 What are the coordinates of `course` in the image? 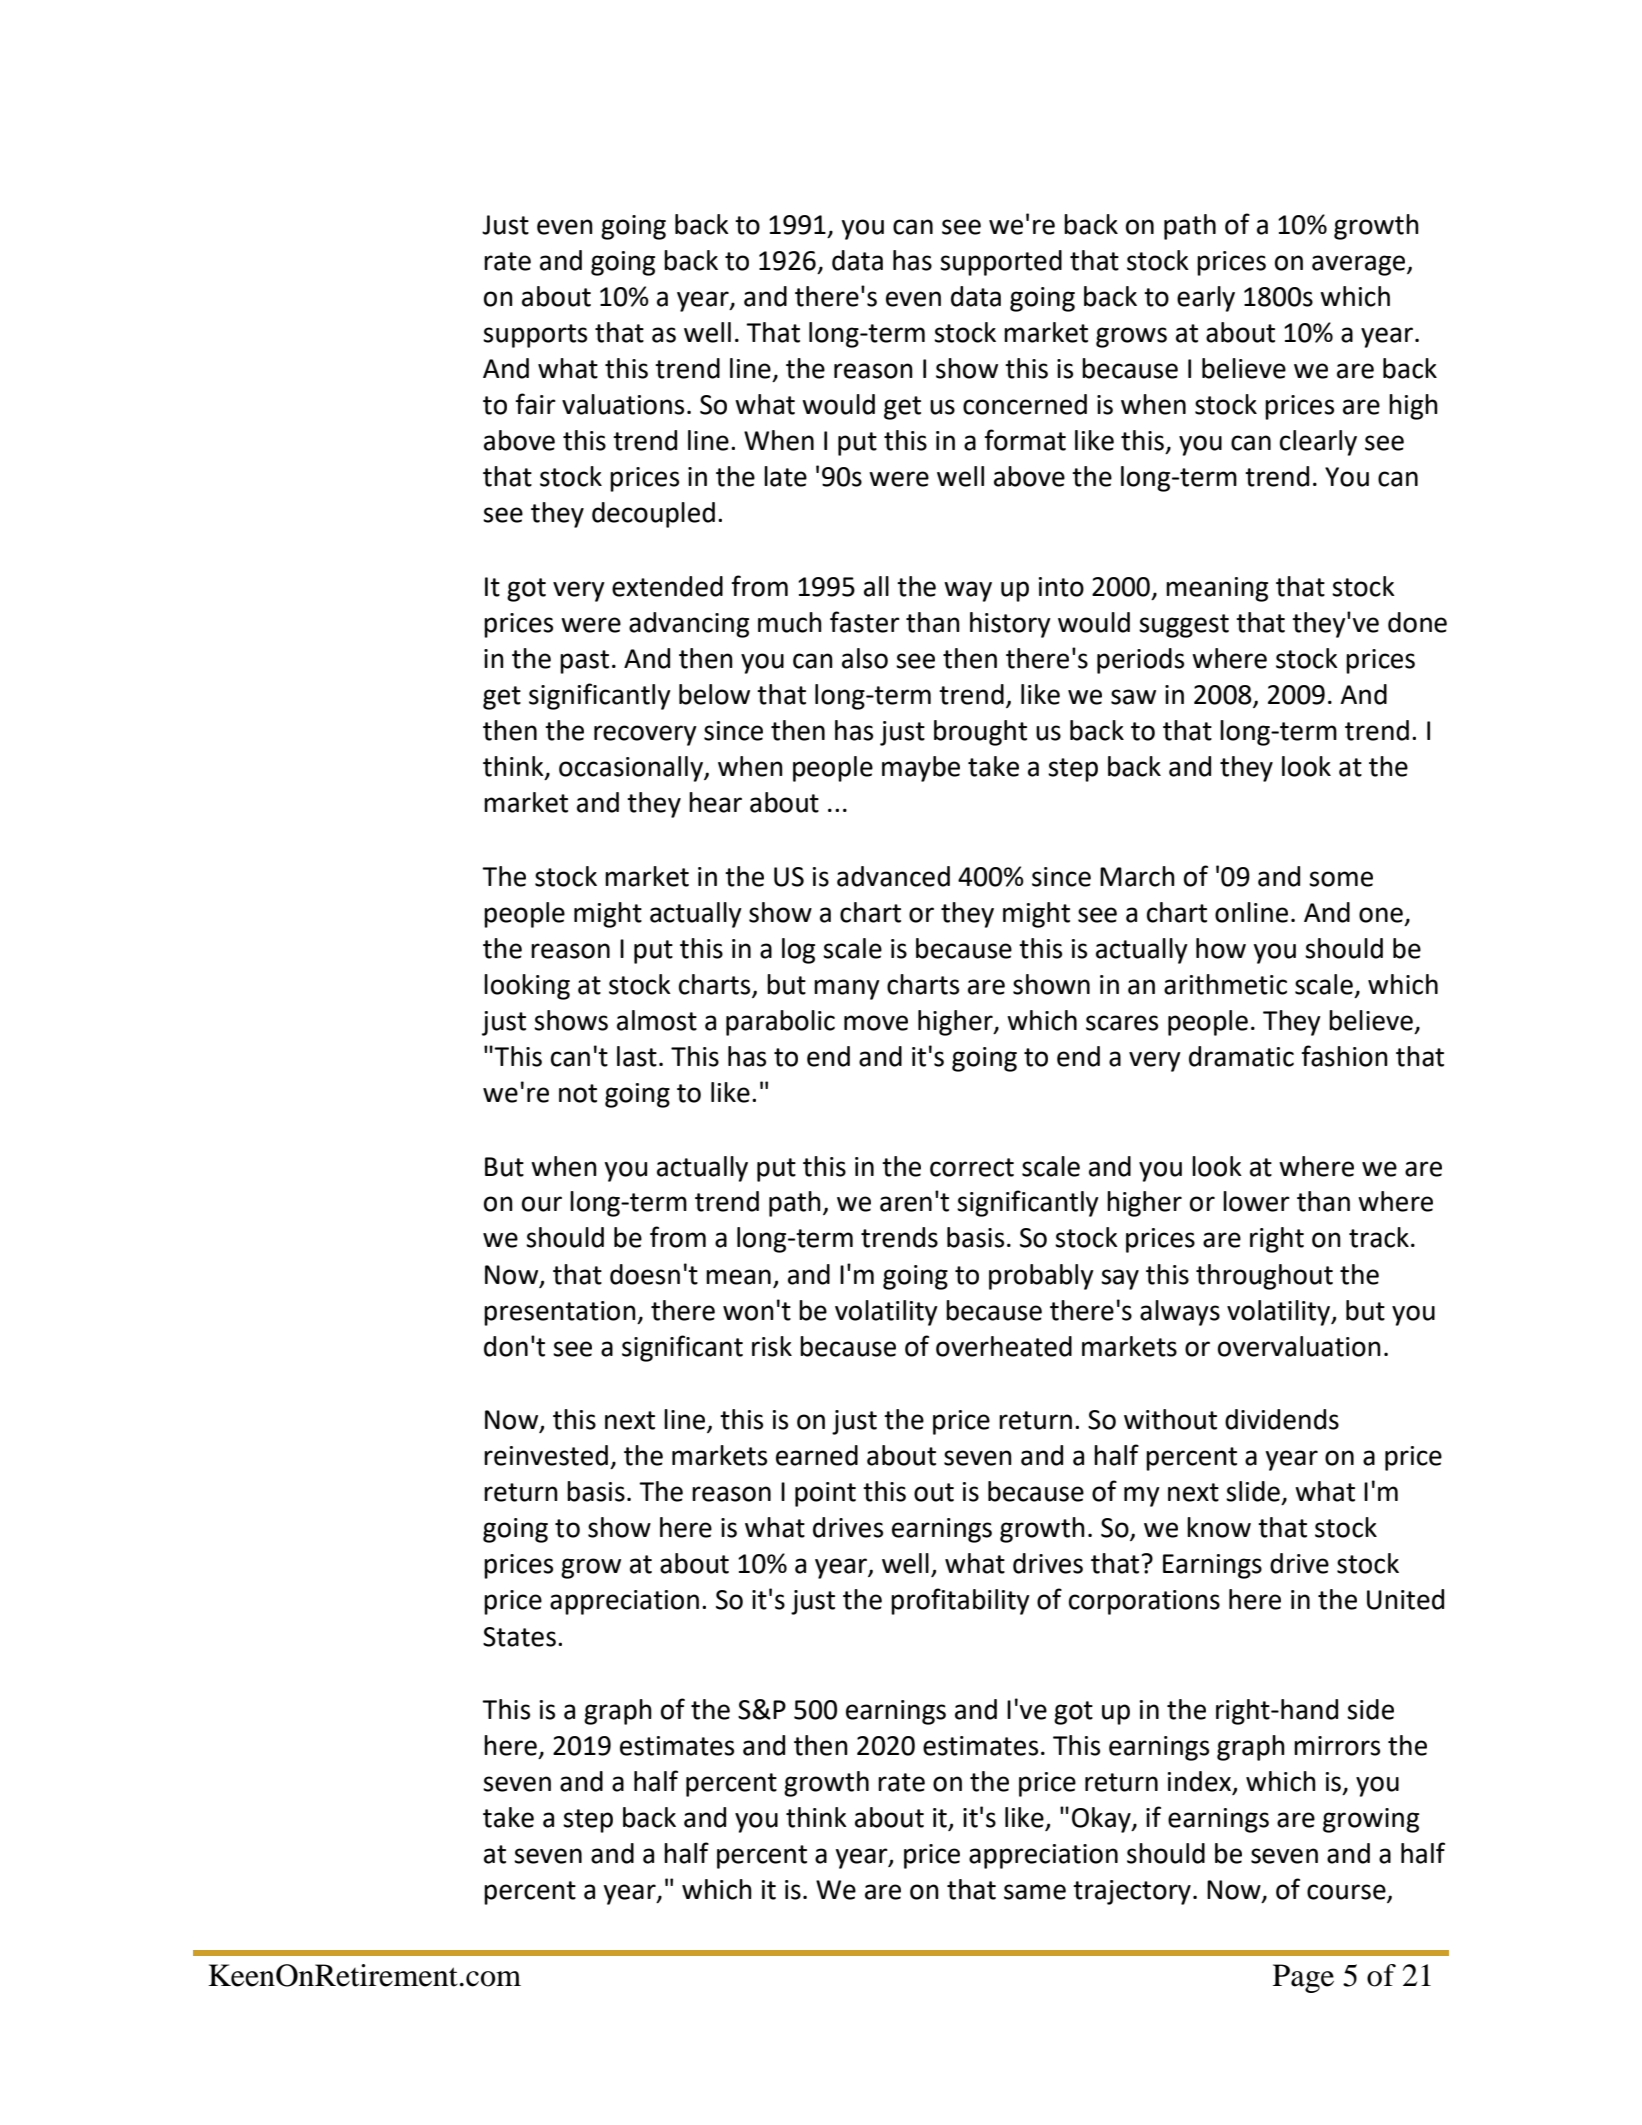 It's located at (1347, 1893).
